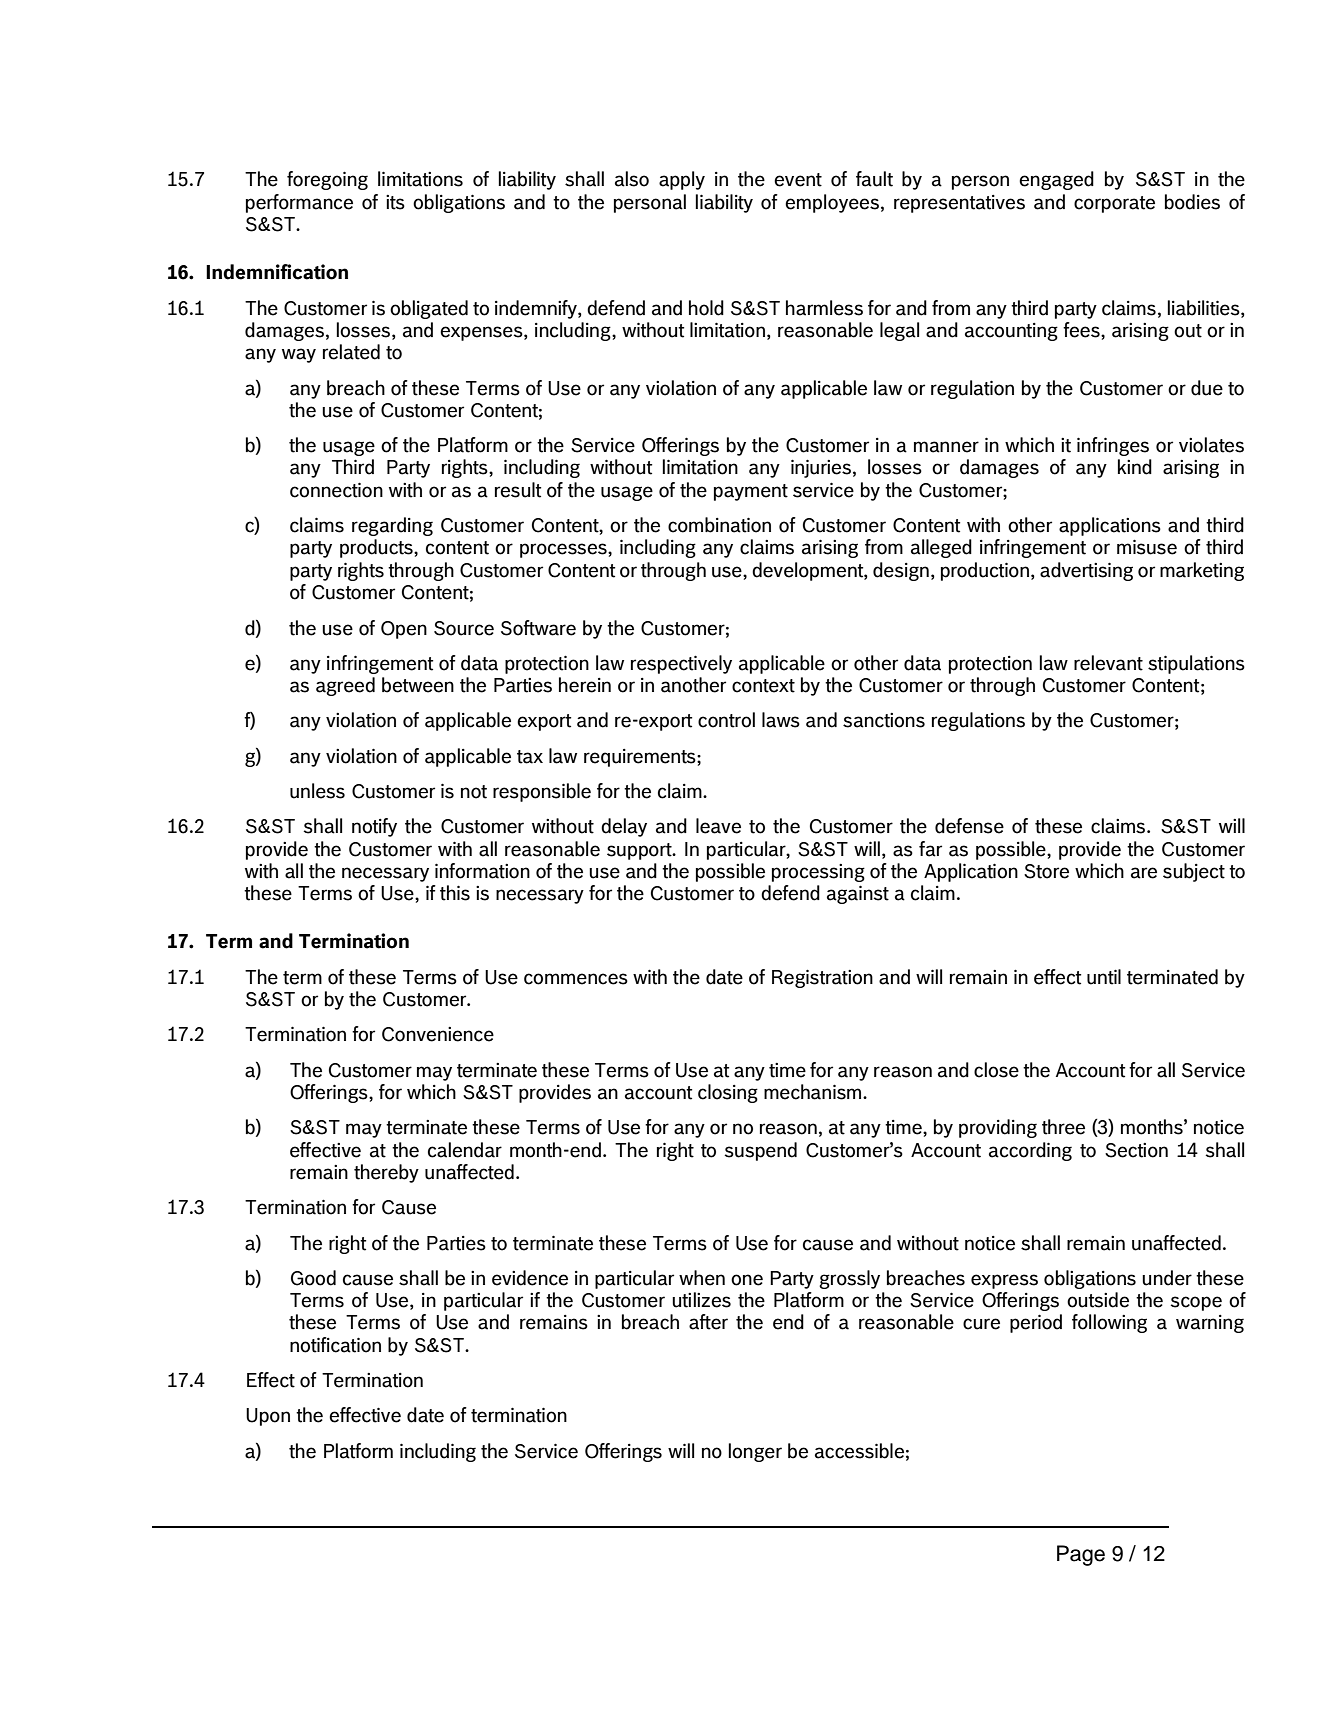  I want to click on Page, so click(1081, 1555).
